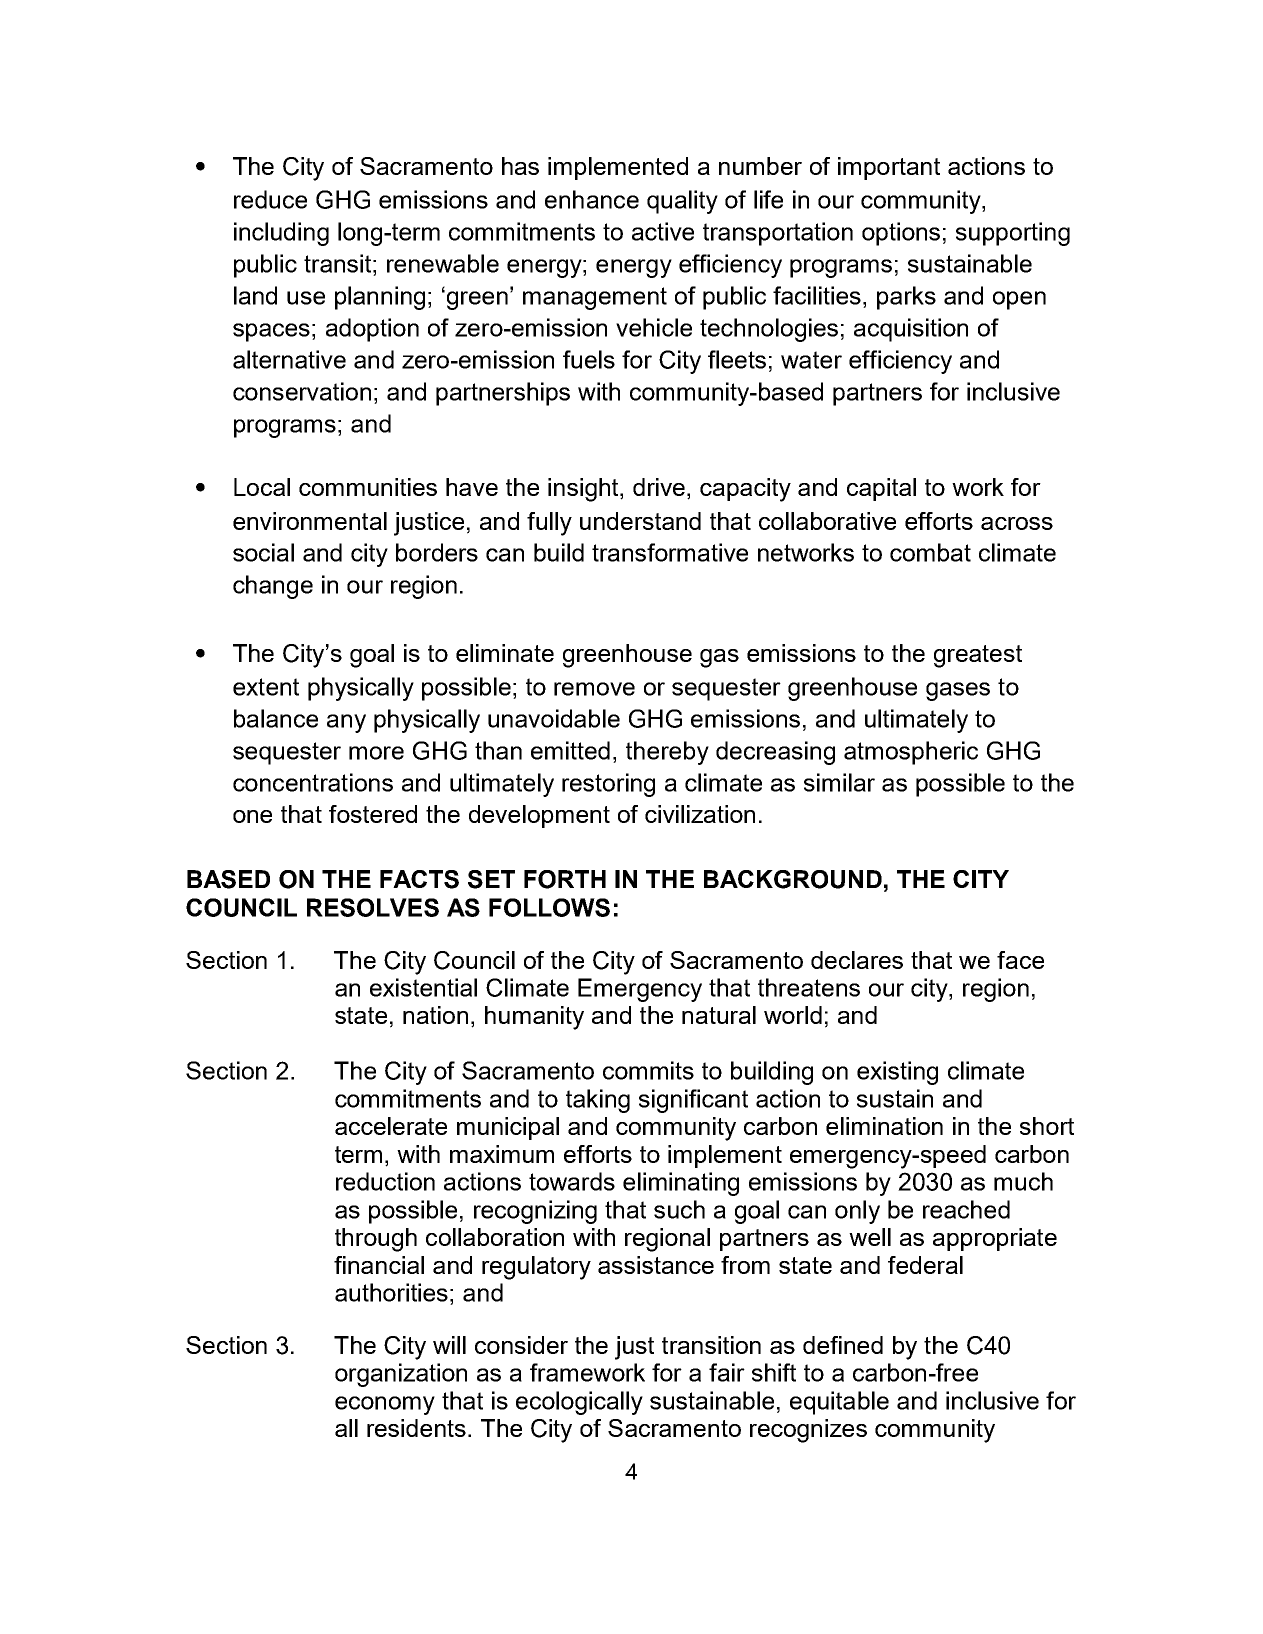 This page has height=1634, width=1263. What do you see at coordinates (579, 1403) in the page?
I see `ecologically` at bounding box center [579, 1403].
